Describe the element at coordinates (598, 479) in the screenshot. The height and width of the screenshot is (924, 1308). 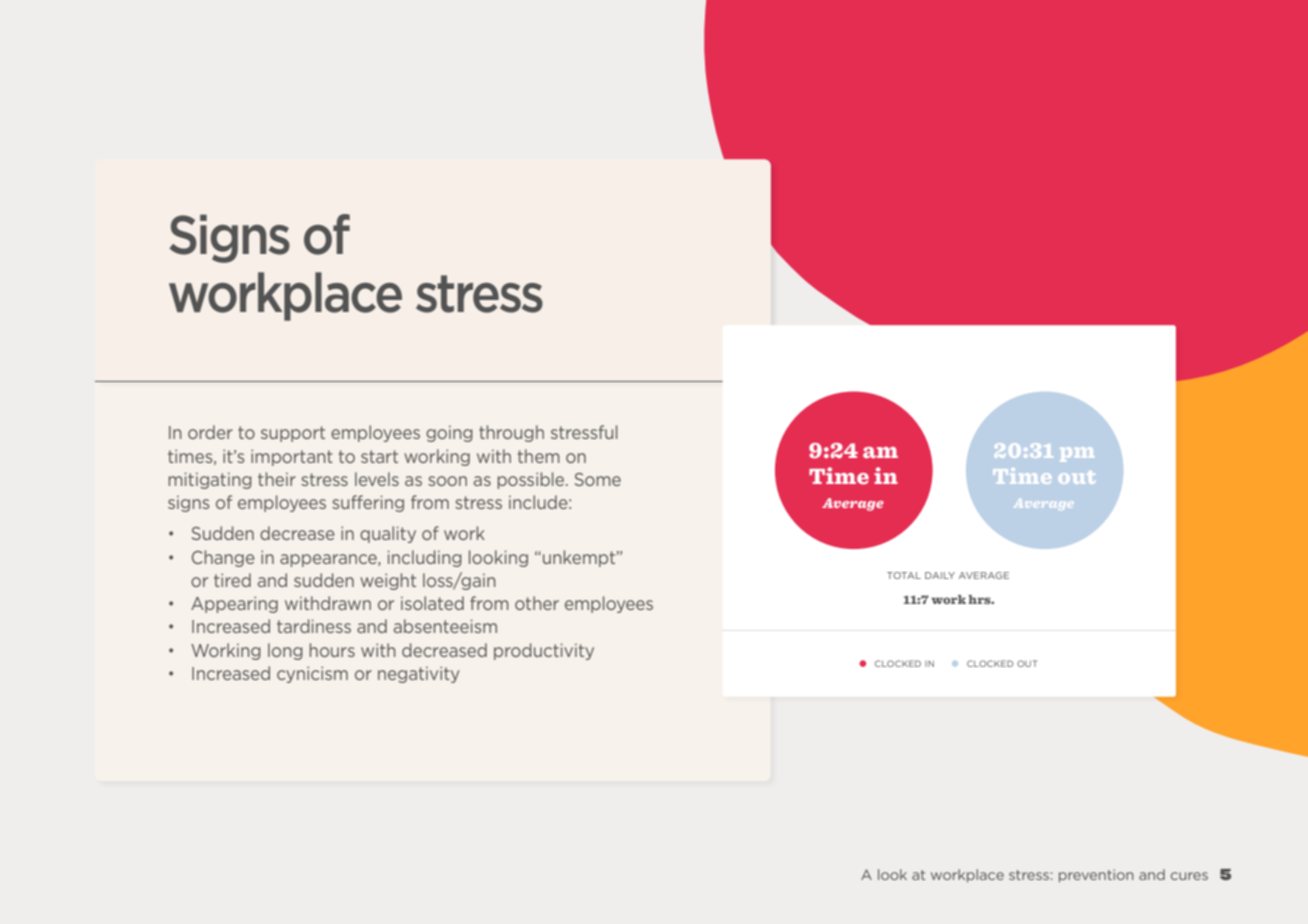
I see `Some` at that location.
